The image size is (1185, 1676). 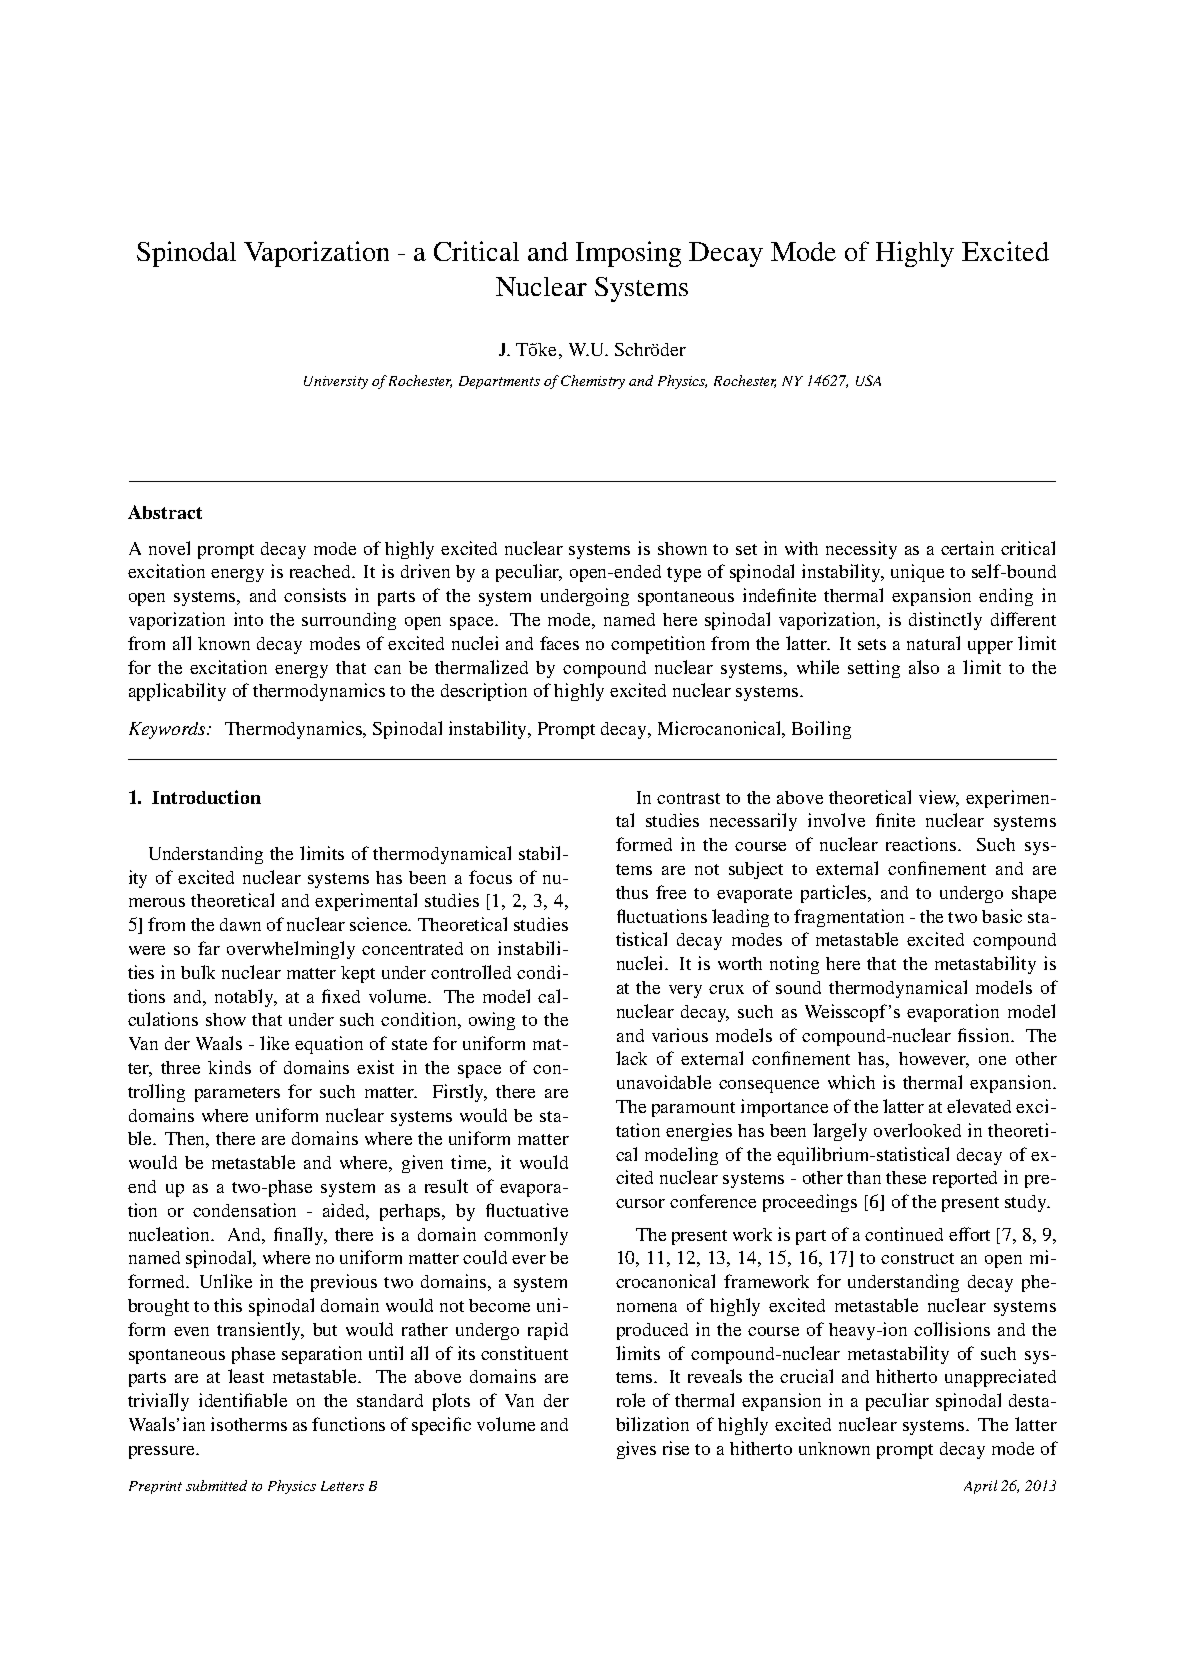 What do you see at coordinates (628, 254) in the document?
I see `Imposing` at bounding box center [628, 254].
